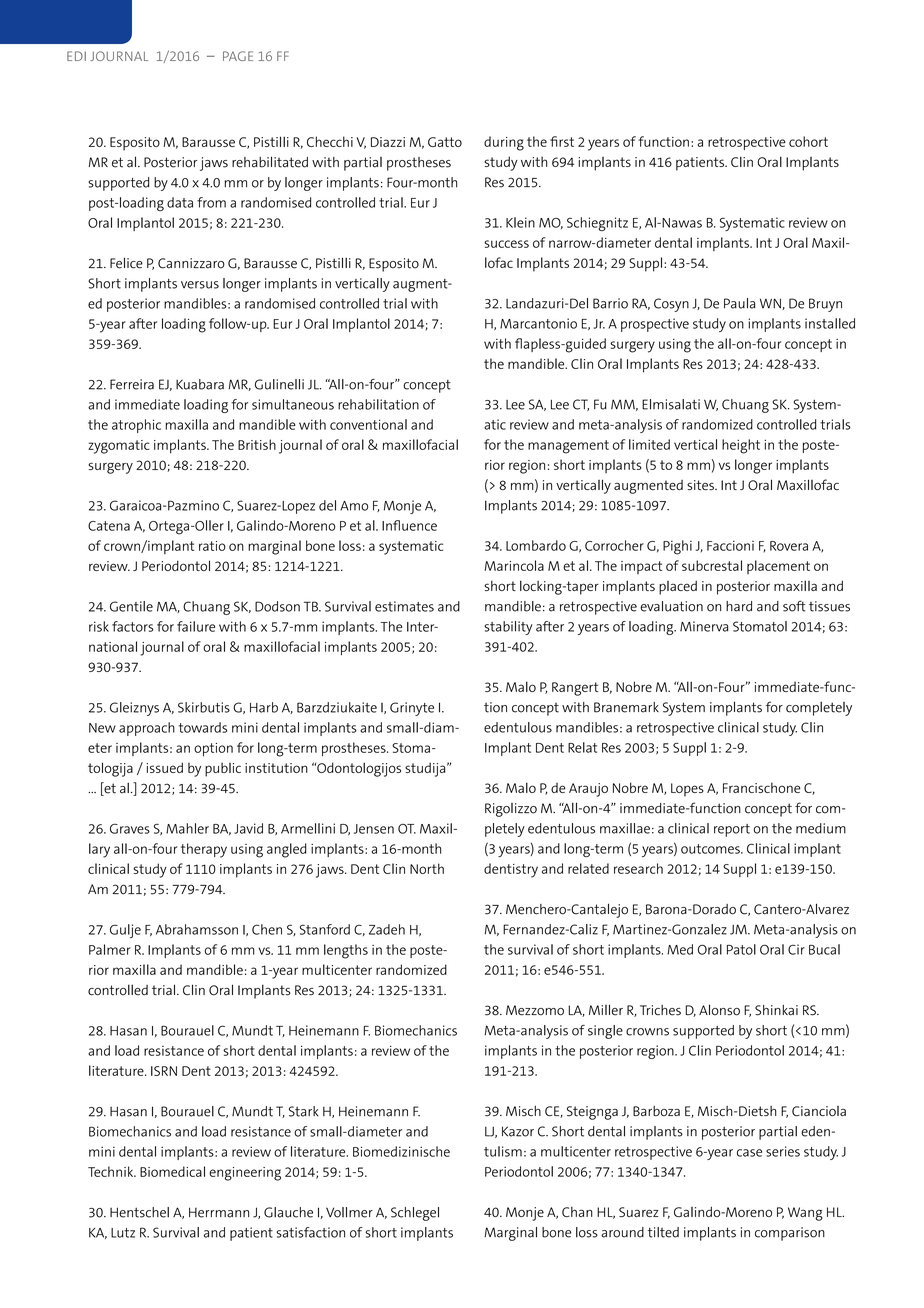  I want to click on Gatto, so click(445, 142).
